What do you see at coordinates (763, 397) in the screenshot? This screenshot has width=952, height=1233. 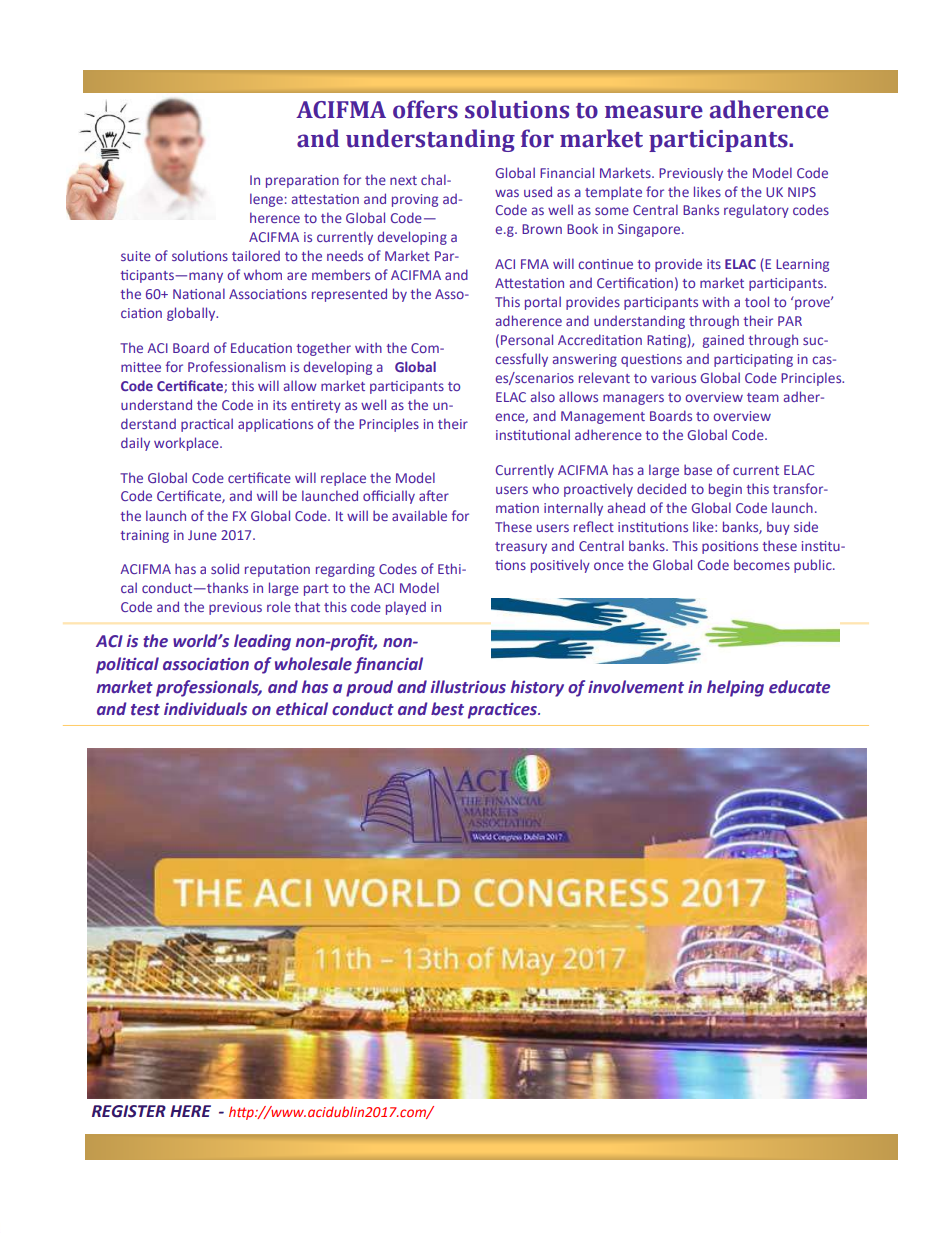 I see `team` at bounding box center [763, 397].
